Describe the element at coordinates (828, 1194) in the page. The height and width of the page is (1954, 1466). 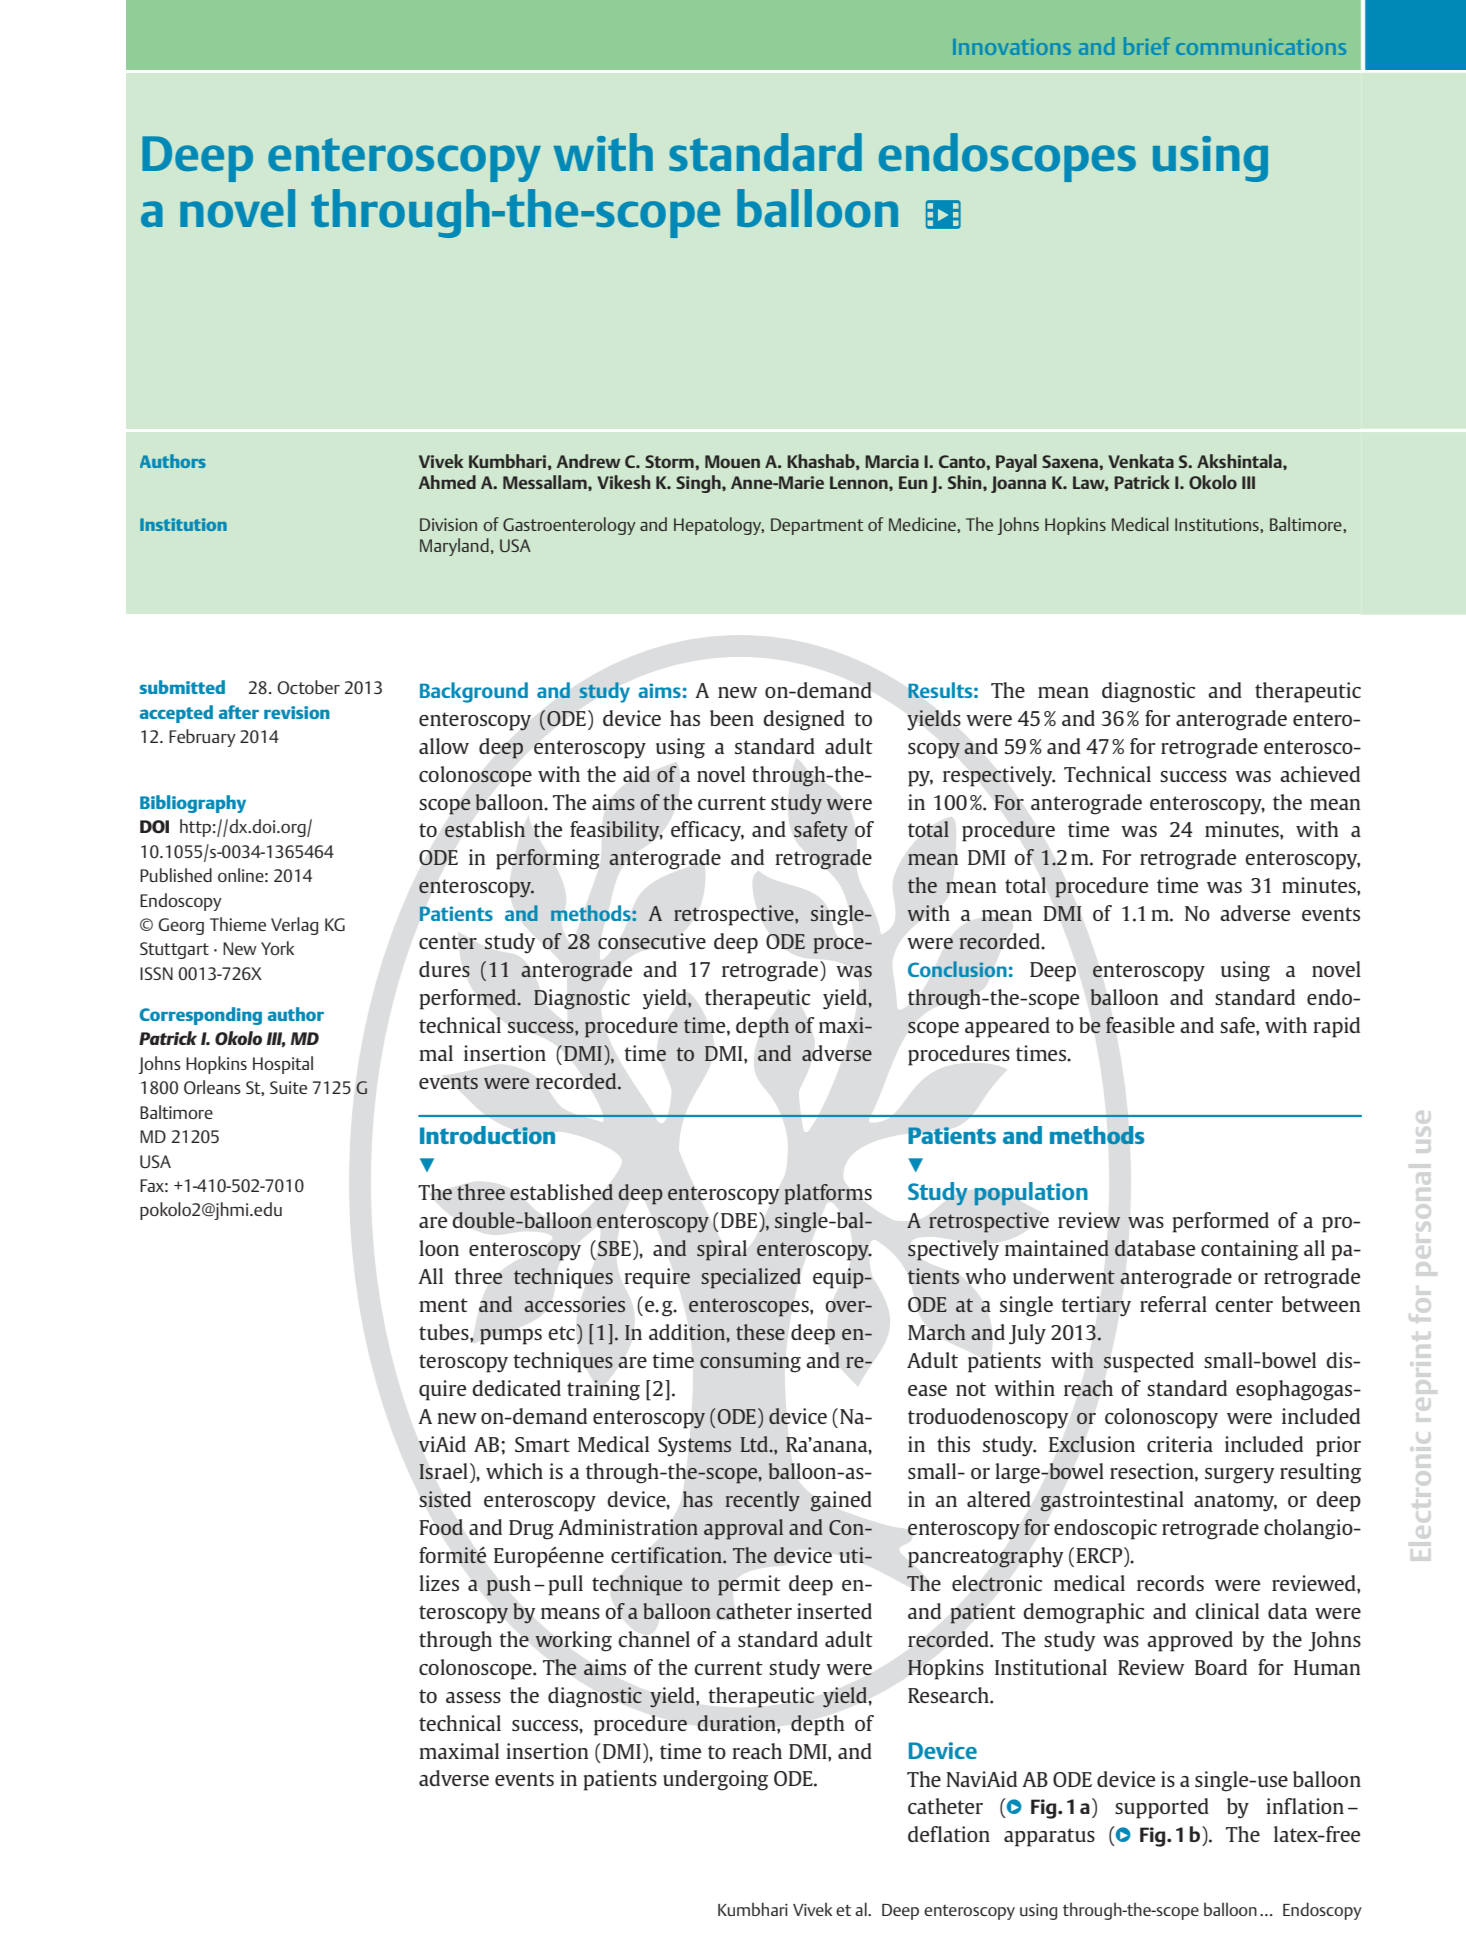
I see `platforms` at that location.
